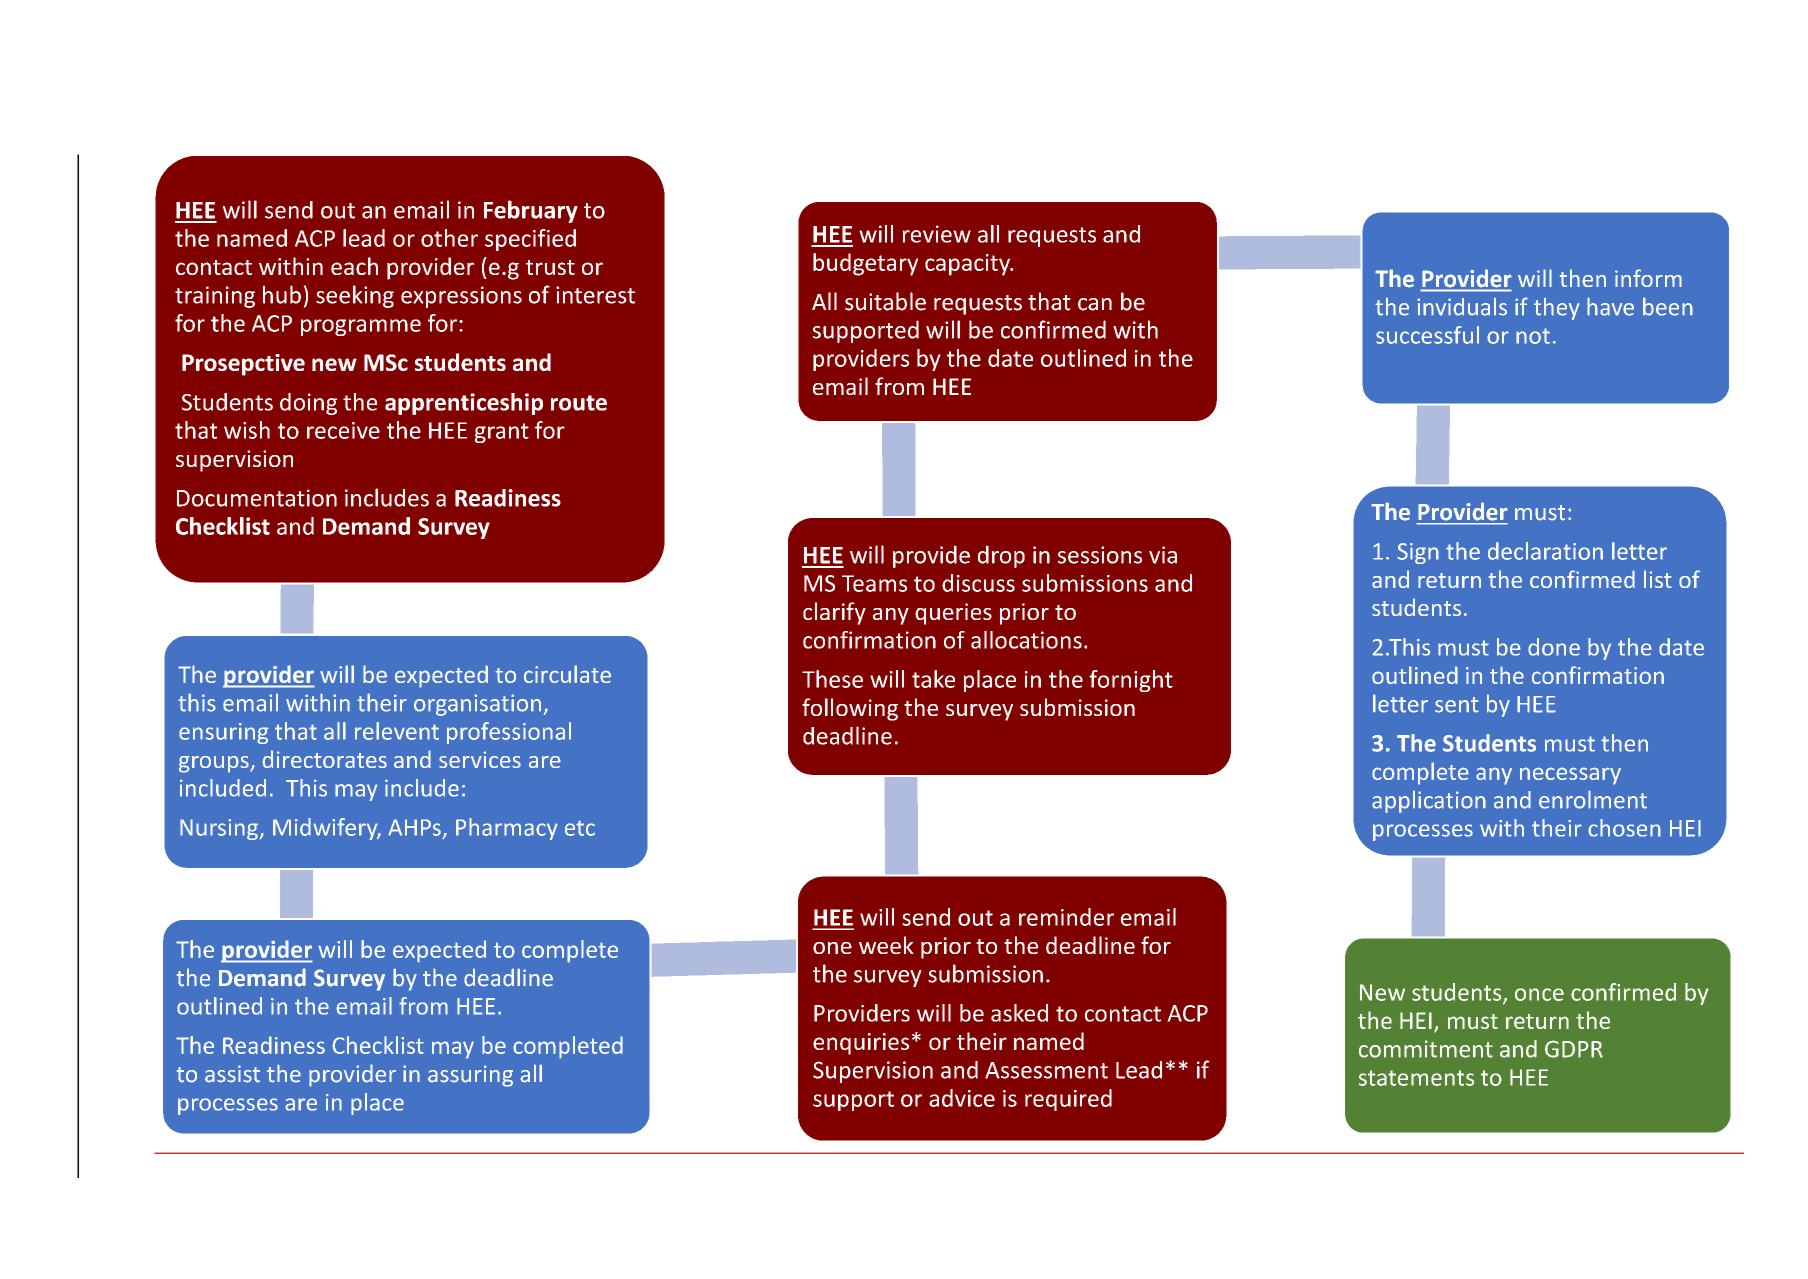 The width and height of the screenshot is (1808, 1279). What do you see at coordinates (470, 1076) in the screenshot?
I see `assuring` at bounding box center [470, 1076].
